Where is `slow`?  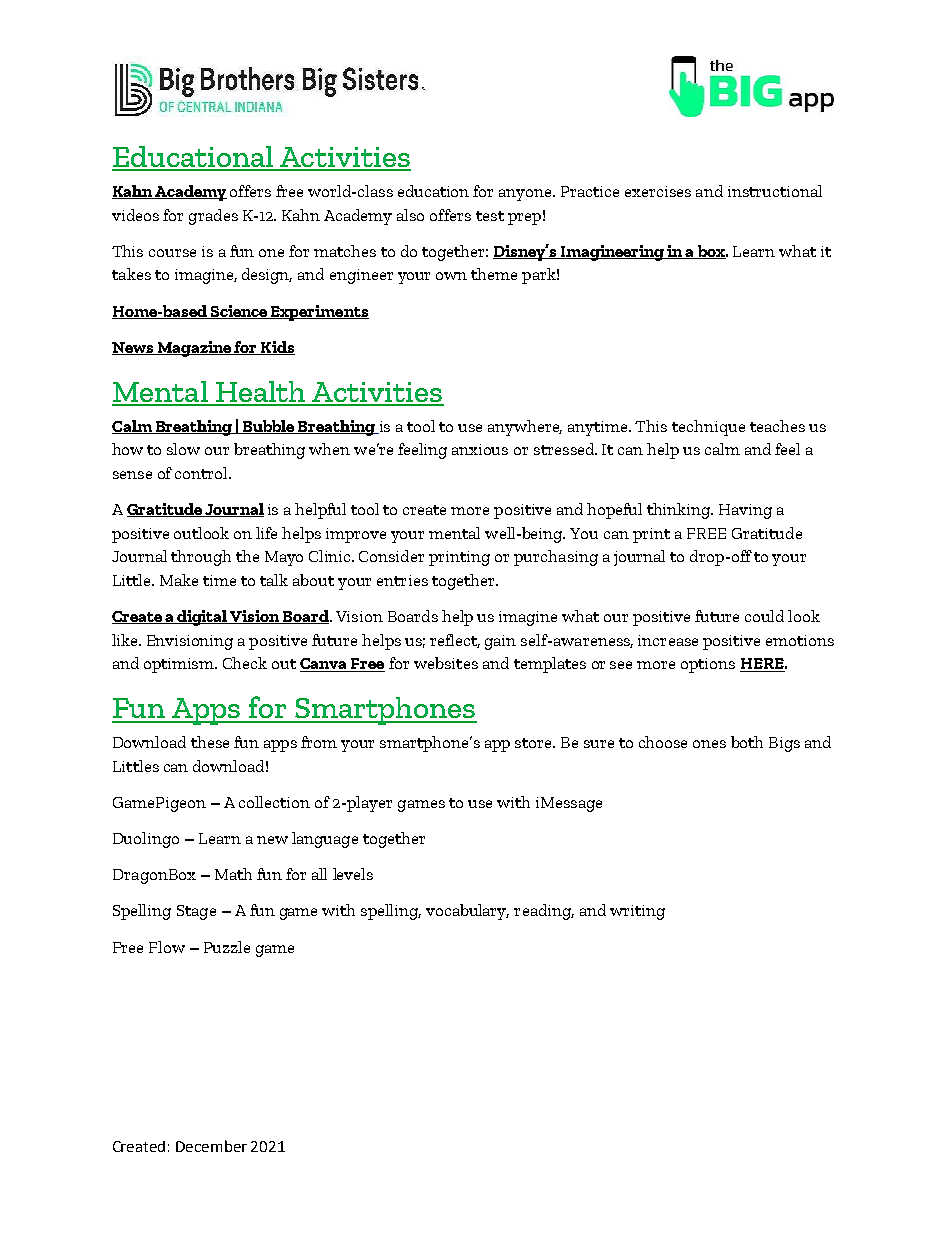
slow is located at coordinates (183, 449).
